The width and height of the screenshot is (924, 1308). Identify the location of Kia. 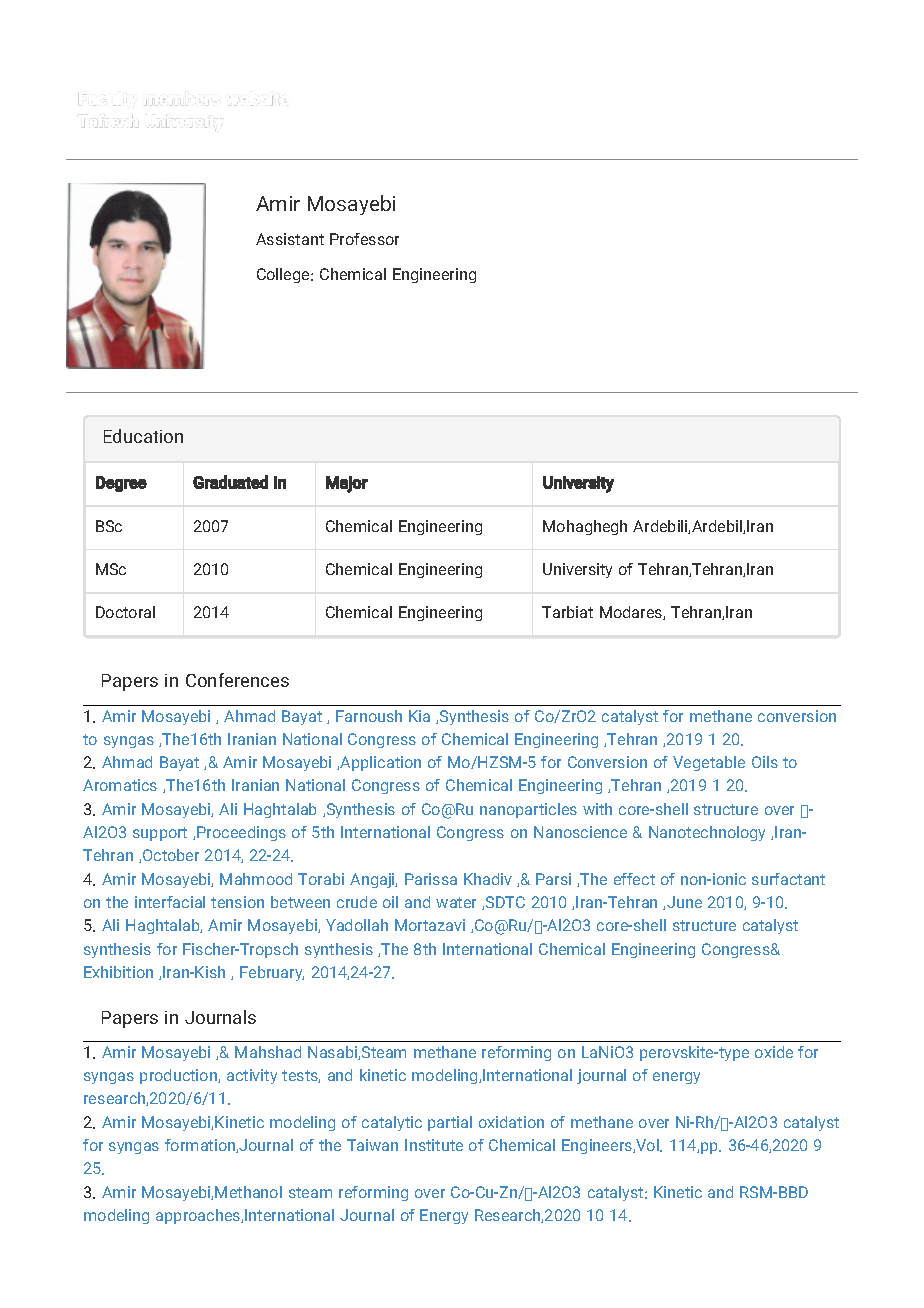
(419, 716).
